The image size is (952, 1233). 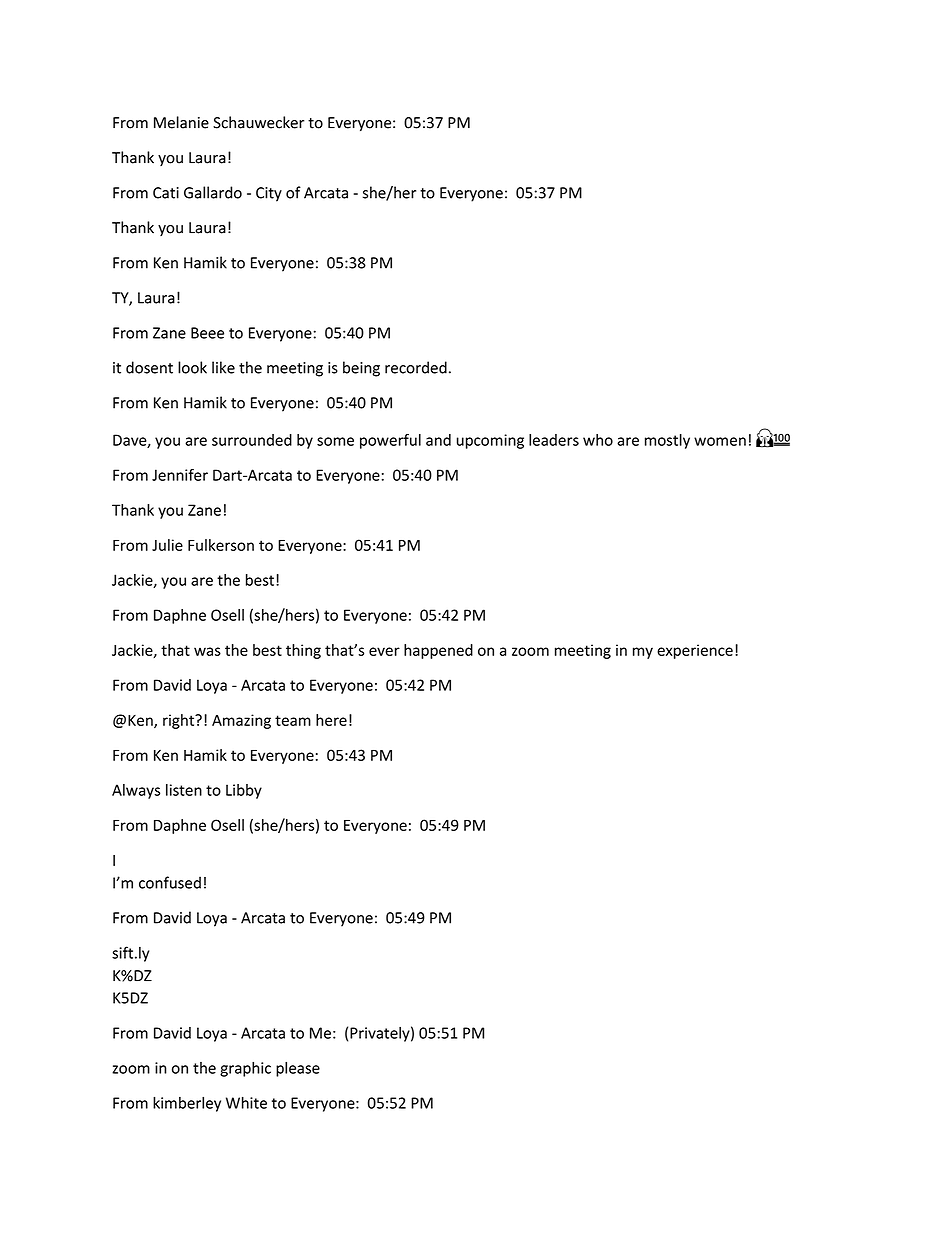 I want to click on was, so click(x=207, y=651).
